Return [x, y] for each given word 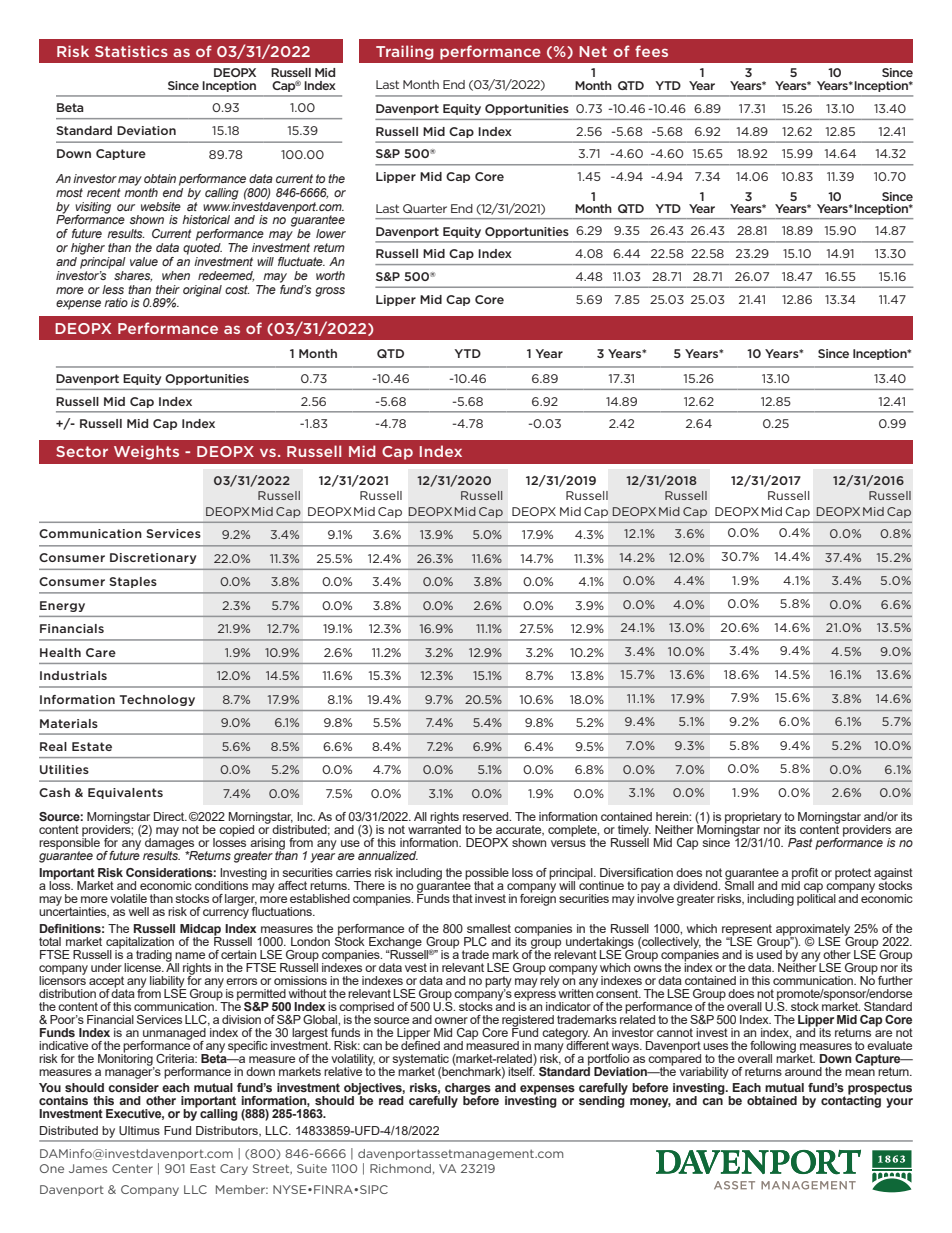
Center [132, 1168]
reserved [487, 816]
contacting [851, 1101]
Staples [133, 582]
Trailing [405, 52]
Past [800, 842]
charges [468, 1090]
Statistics [131, 51]
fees [651, 51]
